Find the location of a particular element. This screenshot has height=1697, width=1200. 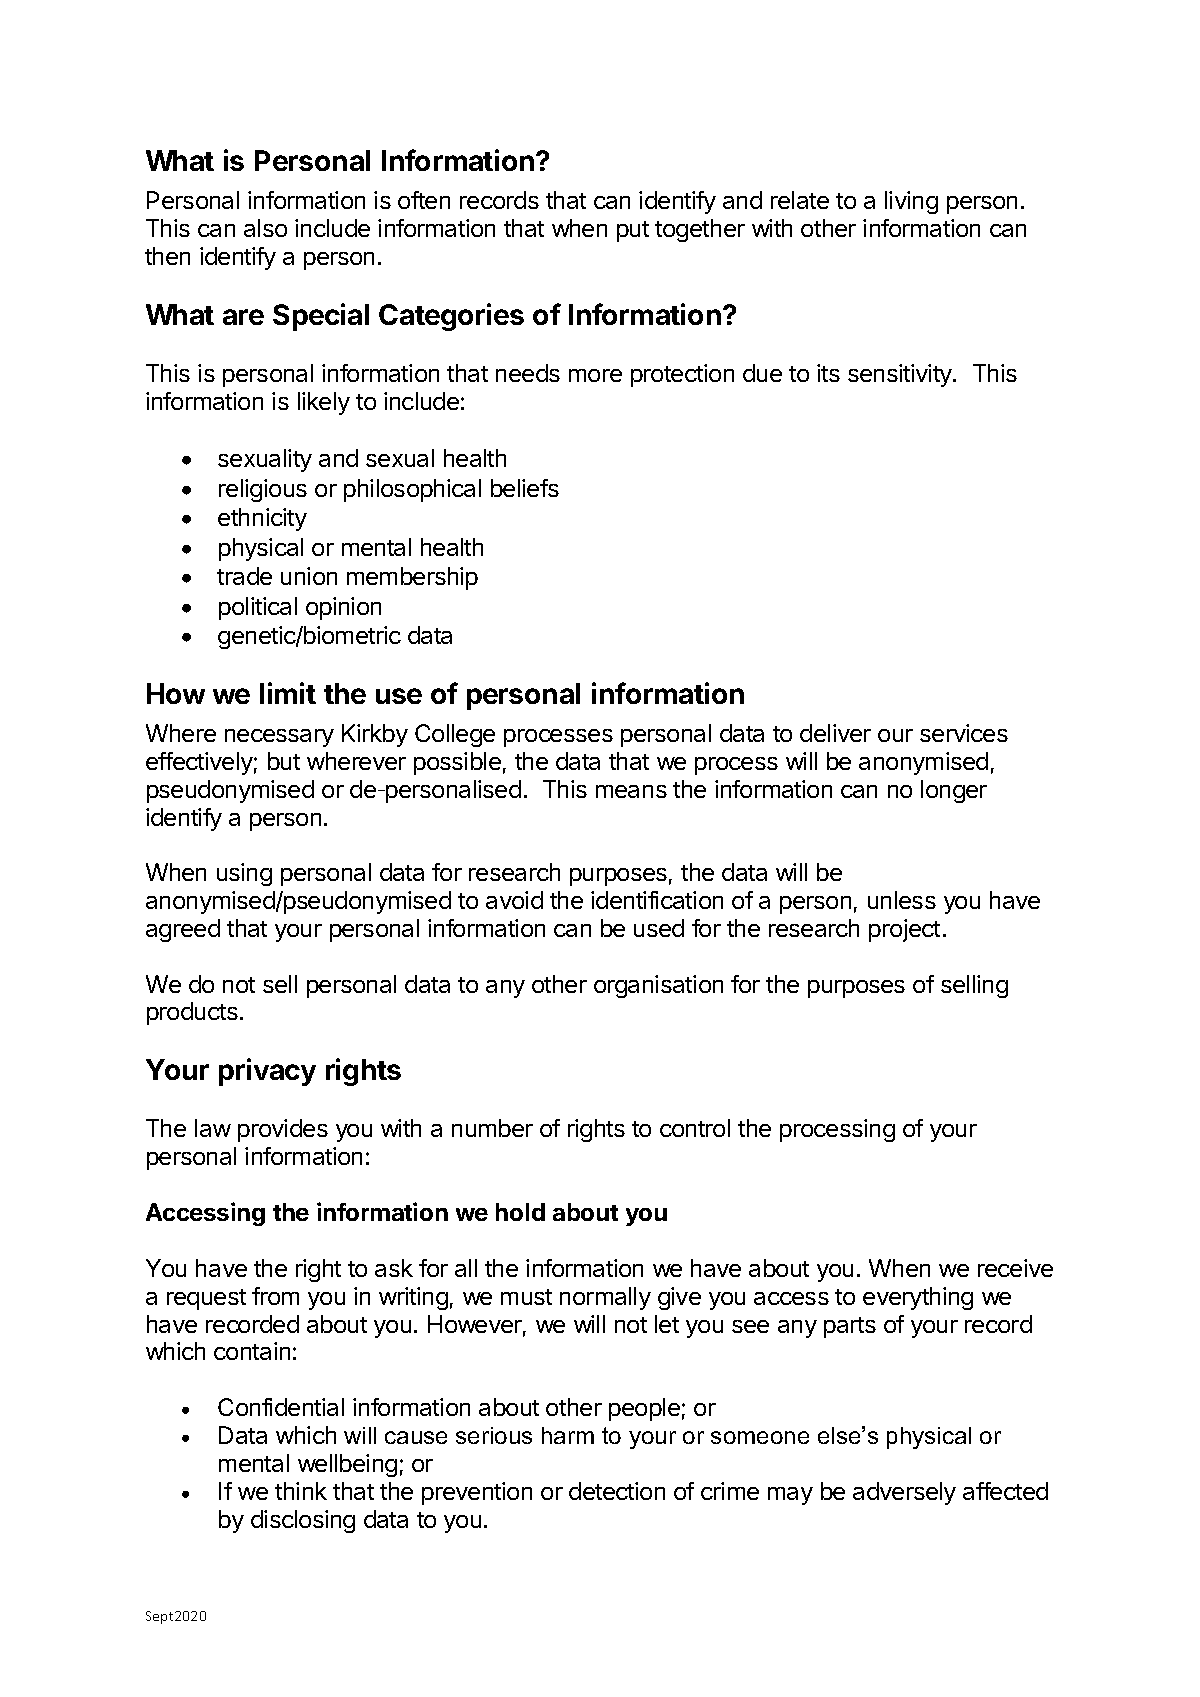

beliefs is located at coordinates (525, 488).
